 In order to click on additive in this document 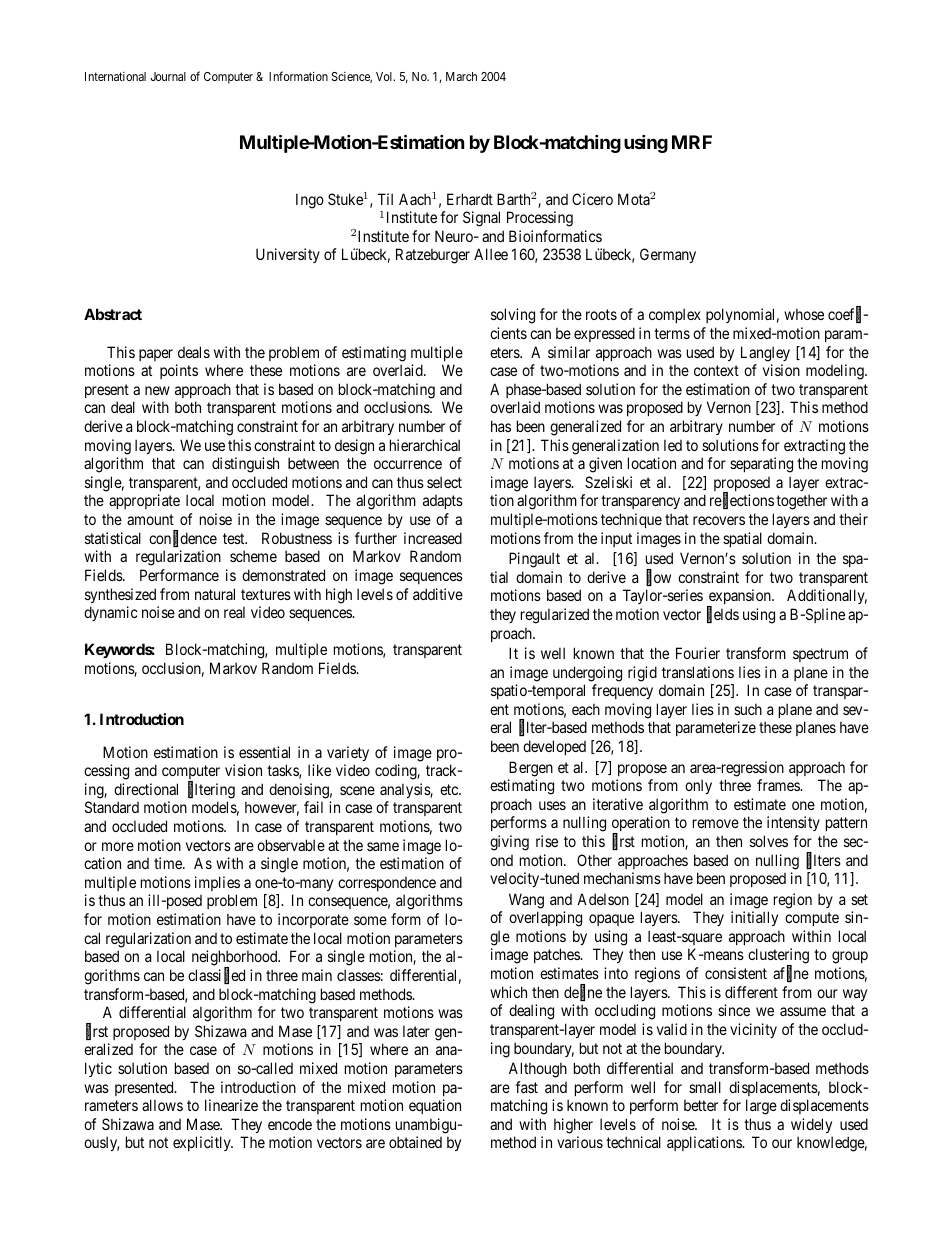, I will do `click(438, 594)`.
